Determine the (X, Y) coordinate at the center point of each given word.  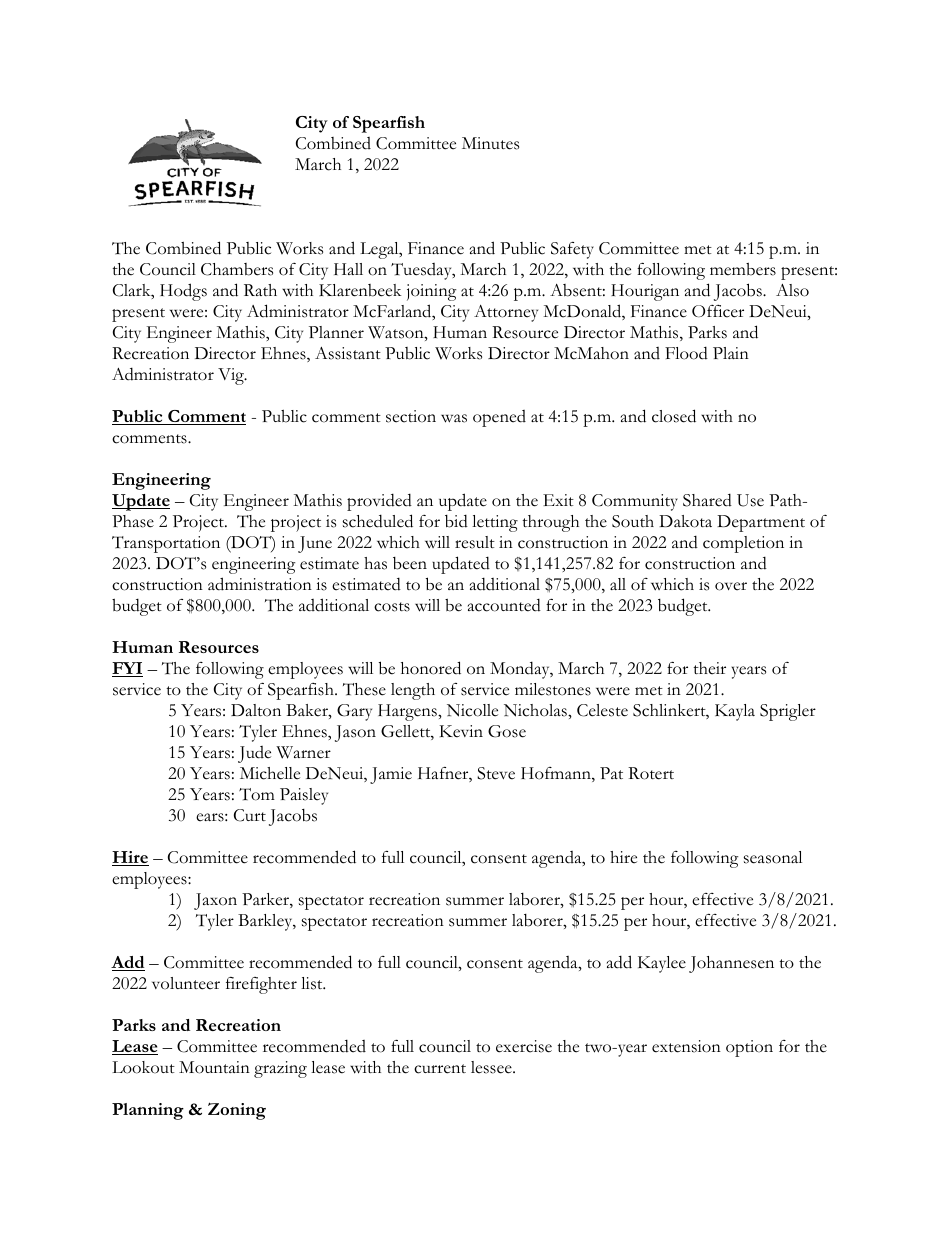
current (440, 1069)
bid (456, 521)
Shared (707, 500)
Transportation (166, 544)
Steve (496, 773)
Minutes (490, 143)
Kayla (735, 712)
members (743, 269)
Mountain (214, 1067)
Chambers (237, 269)
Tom (257, 794)
